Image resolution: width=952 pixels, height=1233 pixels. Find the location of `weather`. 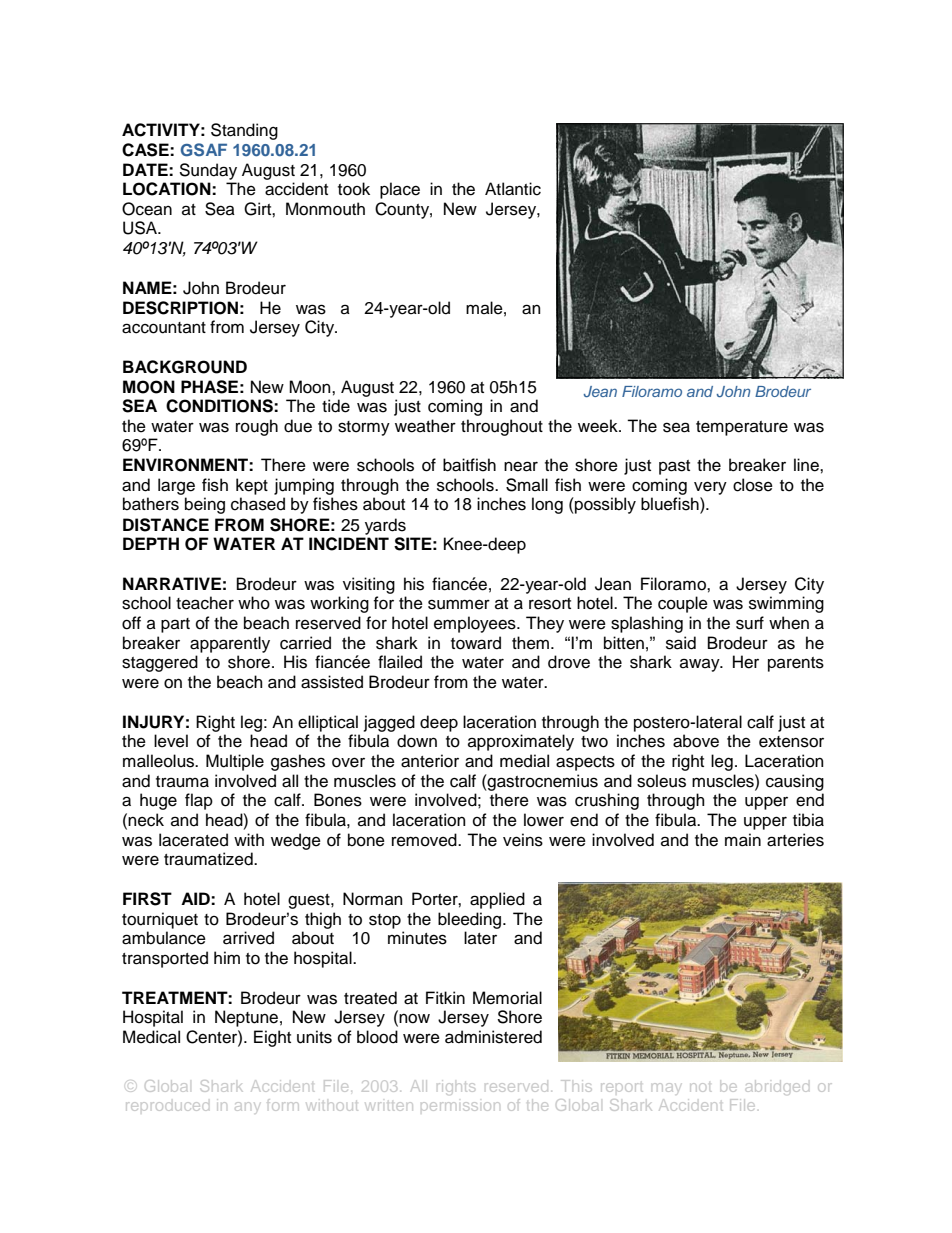

weather is located at coordinates (425, 426).
